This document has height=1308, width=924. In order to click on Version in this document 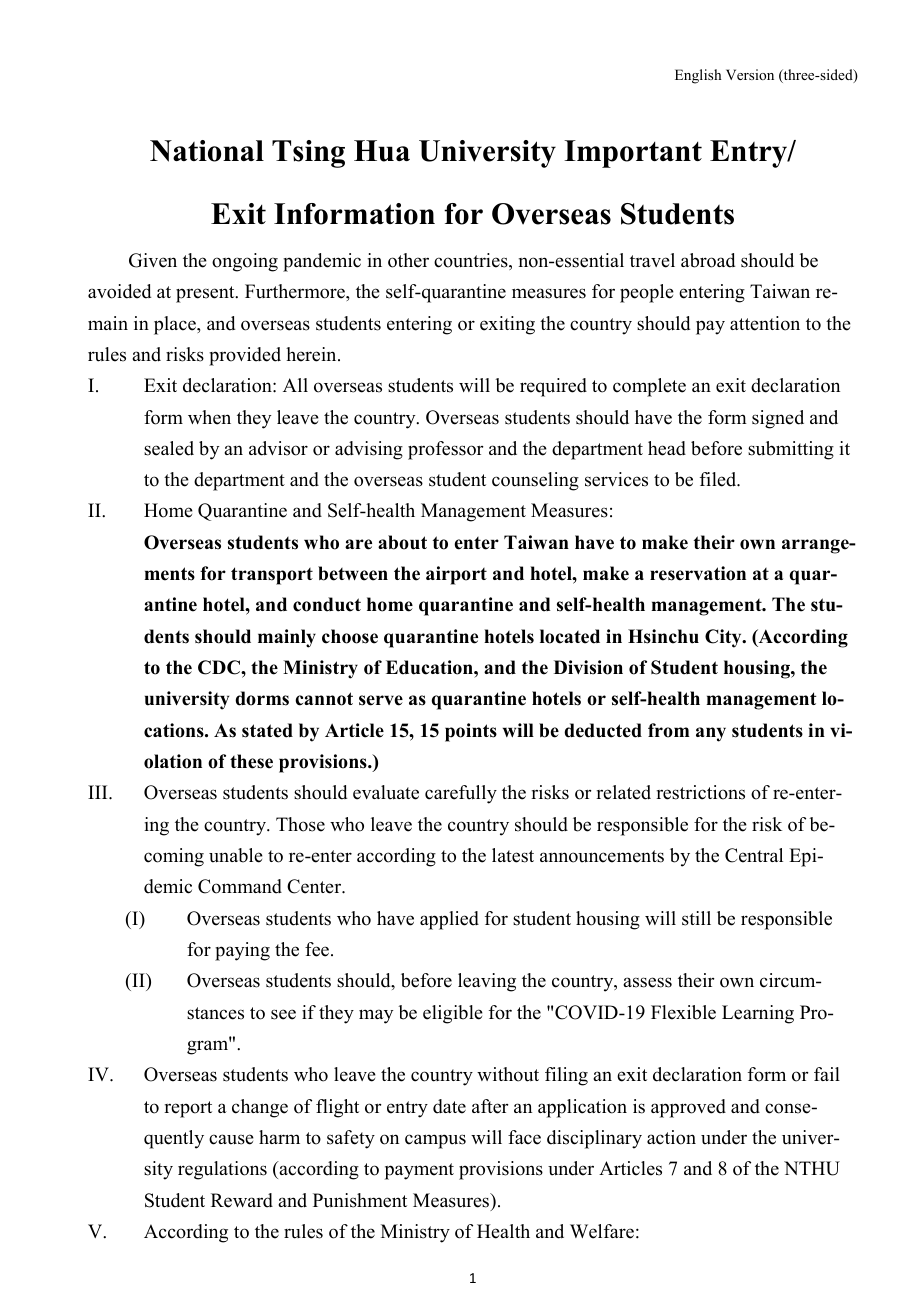, I will do `click(750, 74)`.
